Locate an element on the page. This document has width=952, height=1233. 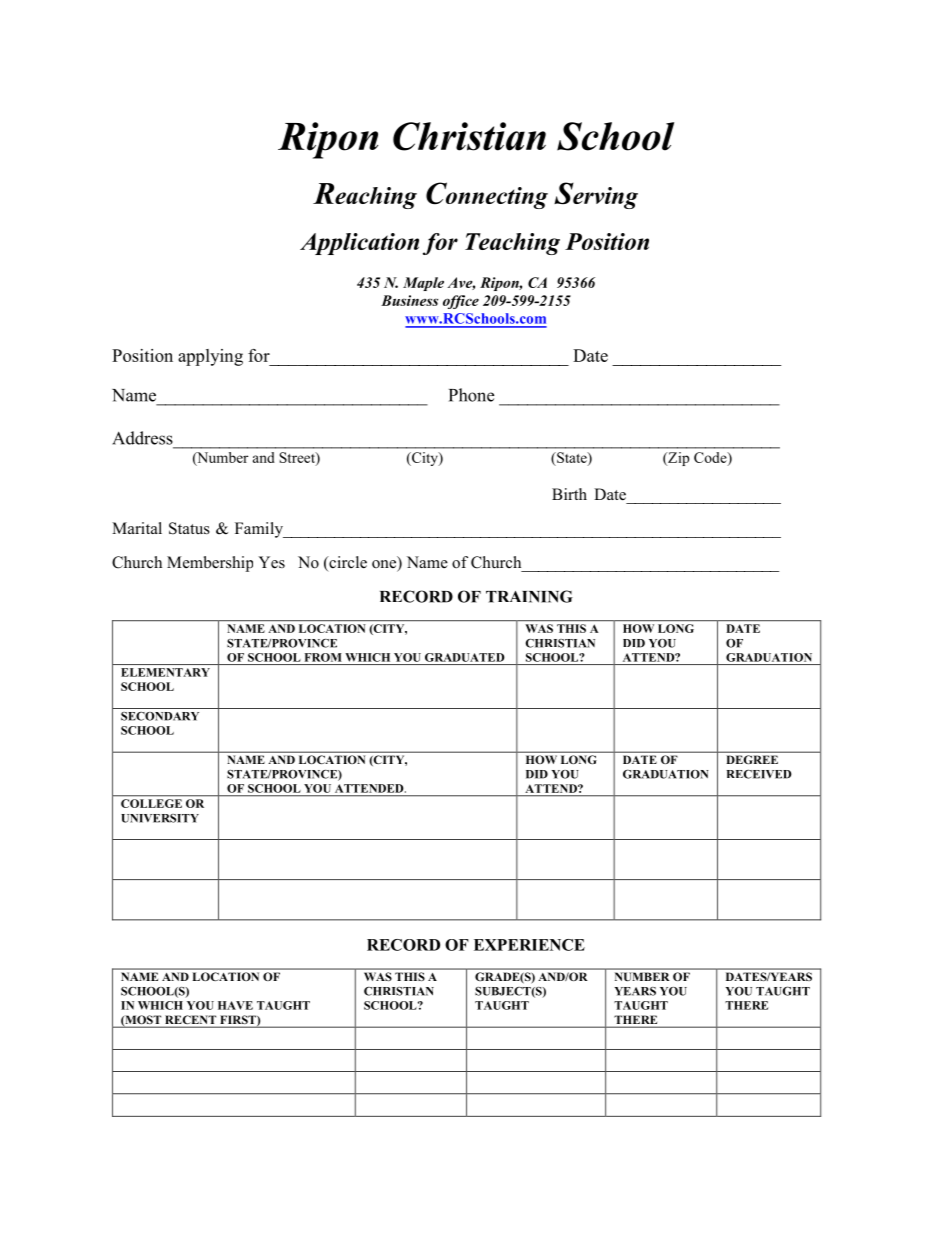
DEGREE is located at coordinates (752, 759).
